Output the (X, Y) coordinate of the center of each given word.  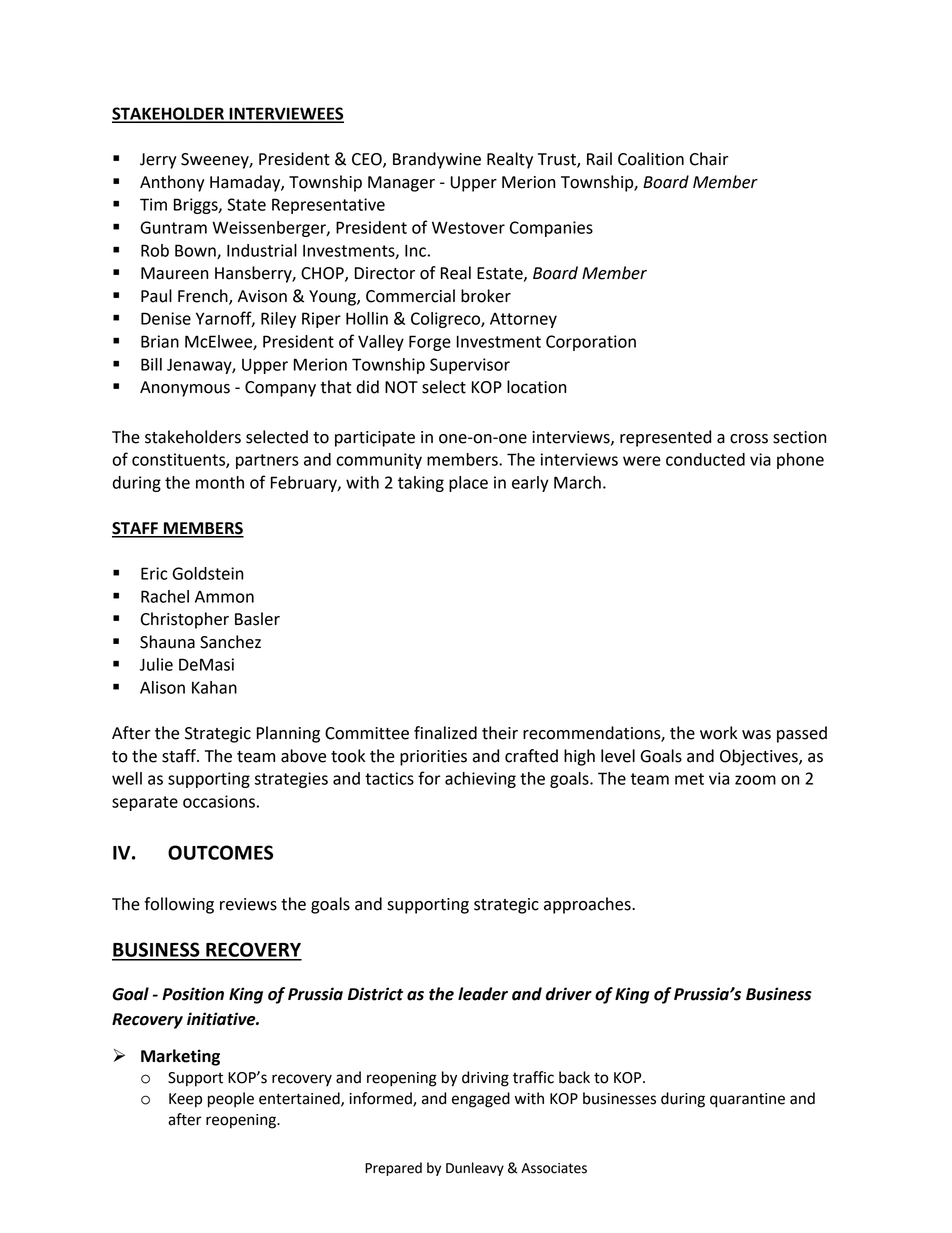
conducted (705, 459)
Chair (709, 159)
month (220, 482)
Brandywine (437, 160)
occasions (219, 801)
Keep (185, 1100)
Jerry (158, 161)
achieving (480, 780)
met (689, 779)
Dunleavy (475, 1169)
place (468, 484)
